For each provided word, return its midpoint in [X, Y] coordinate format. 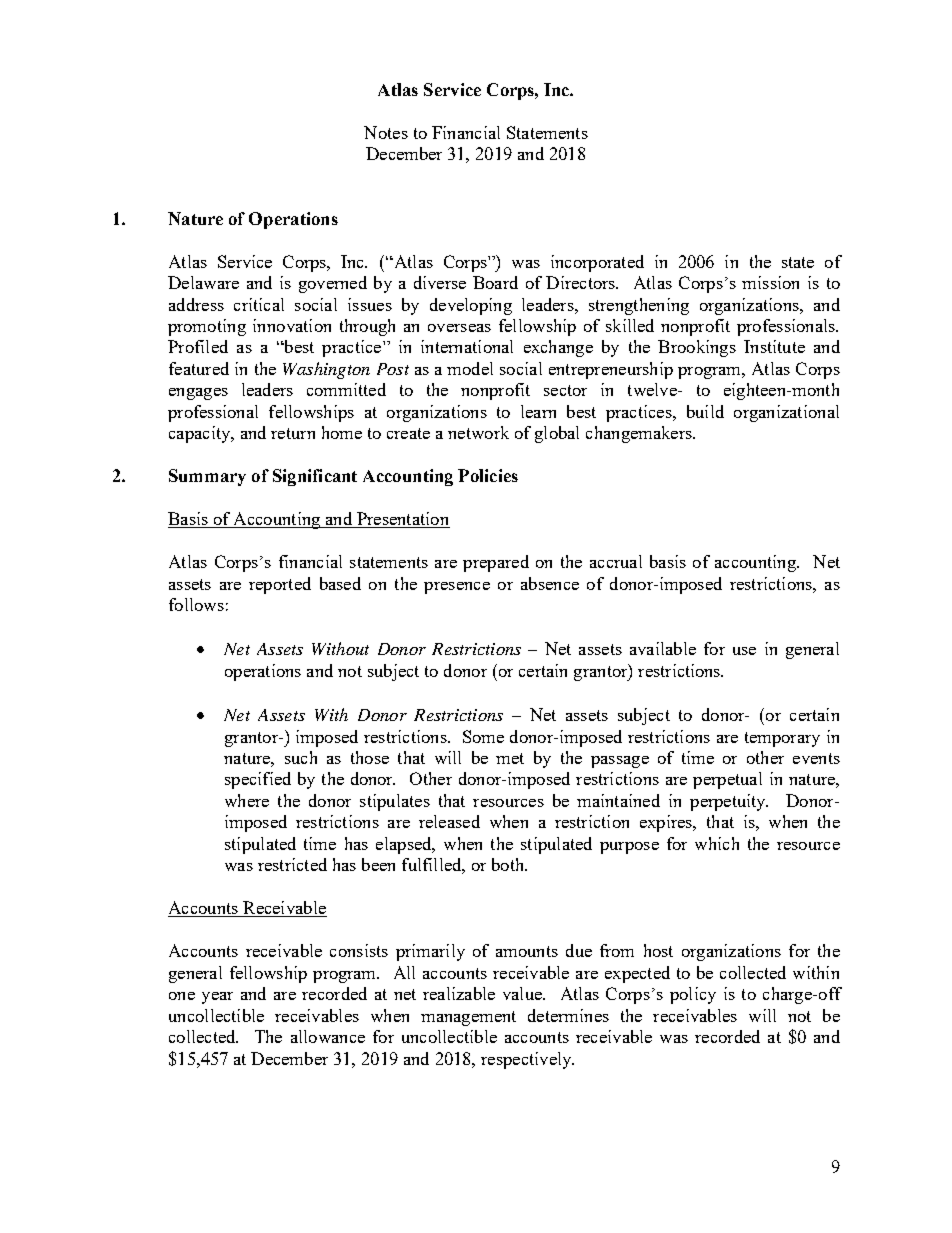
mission [770, 282]
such [301, 757]
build [705, 411]
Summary [207, 477]
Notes [386, 132]
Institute [774, 346]
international [467, 346]
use [744, 651]
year [217, 998]
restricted [292, 864]
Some [483, 736]
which [717, 843]
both [509, 864]
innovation [292, 325]
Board [495, 282]
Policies [488, 475]
